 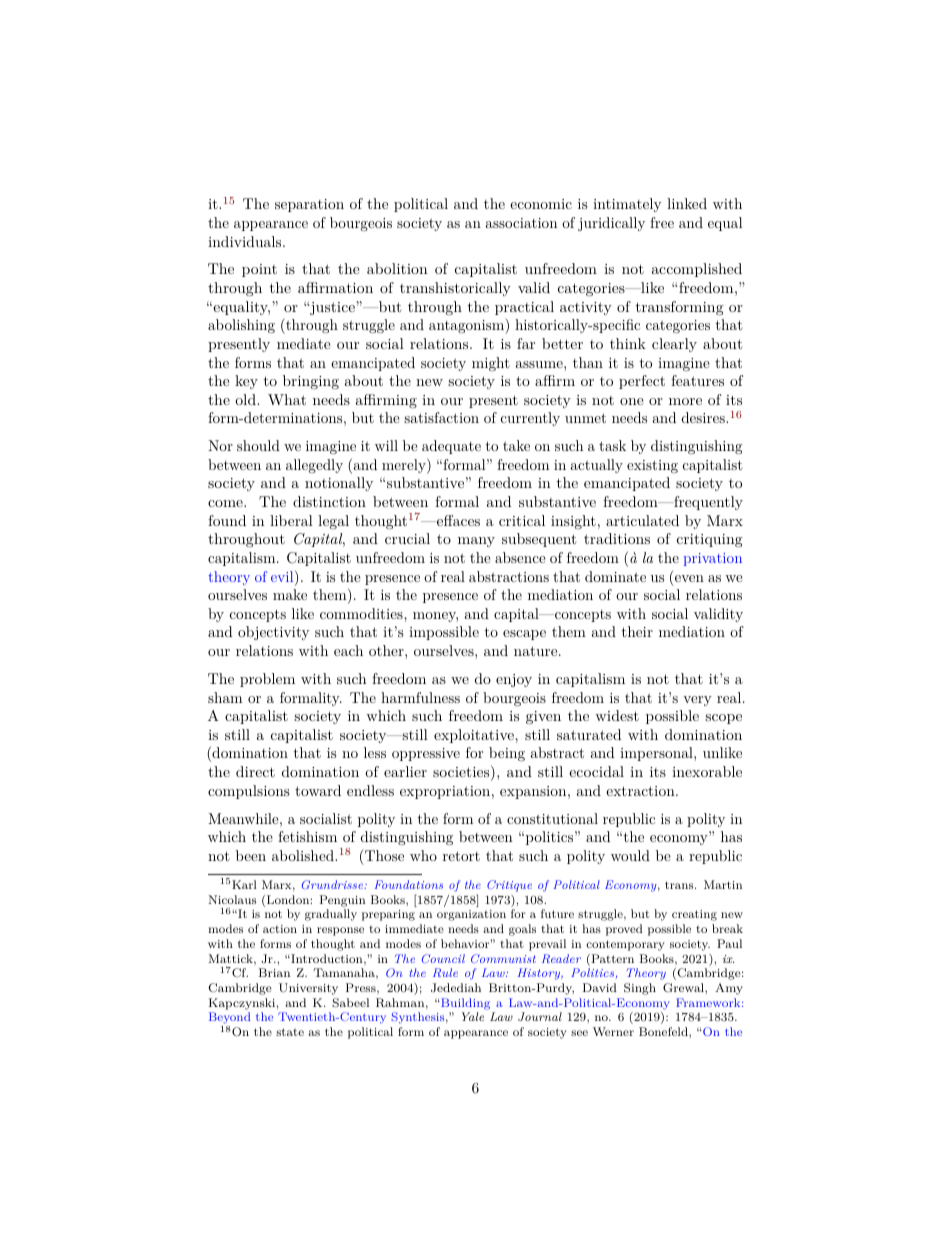 I want to click on objectivity, so click(x=273, y=633).
